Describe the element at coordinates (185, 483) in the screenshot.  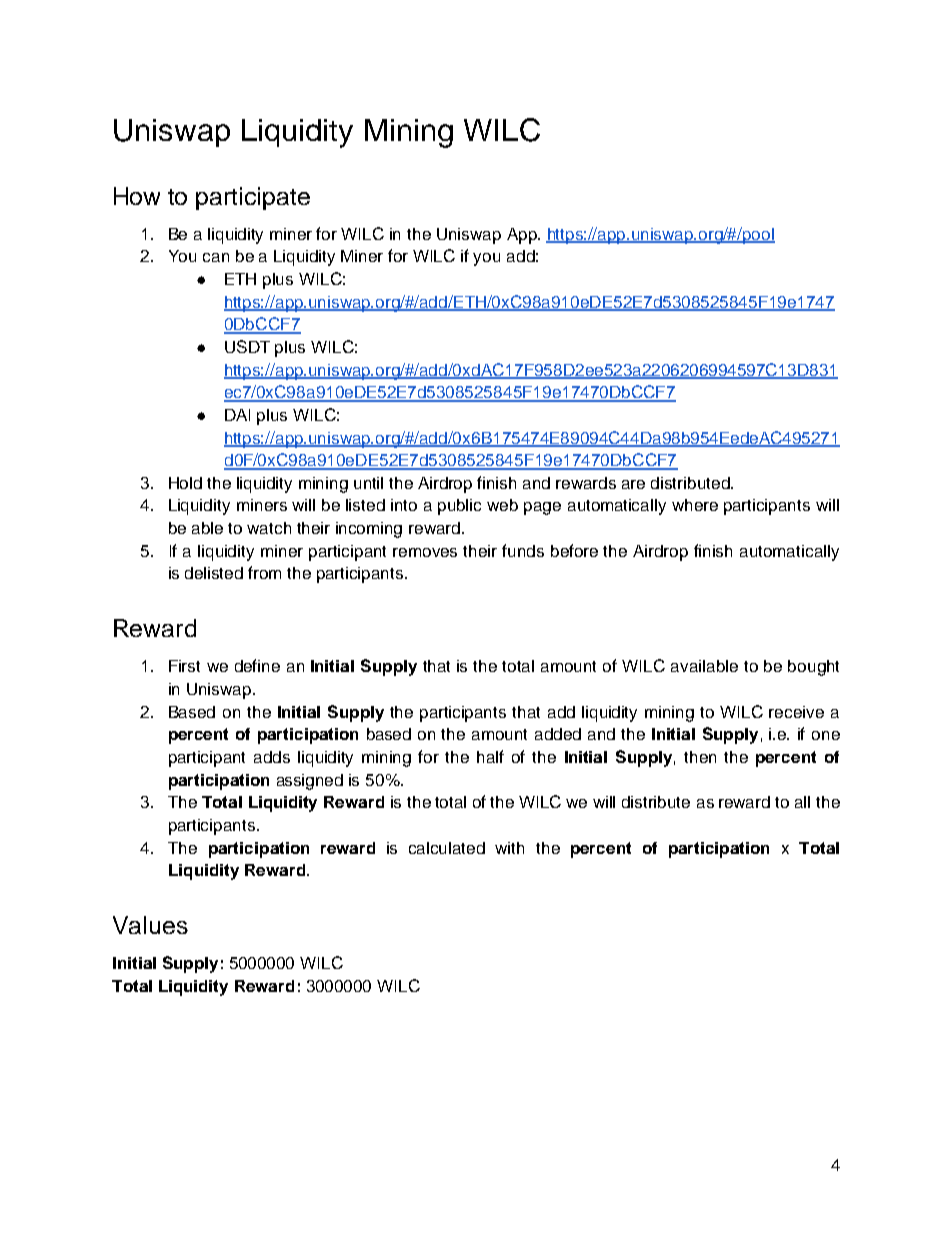
I see `Hold` at that location.
